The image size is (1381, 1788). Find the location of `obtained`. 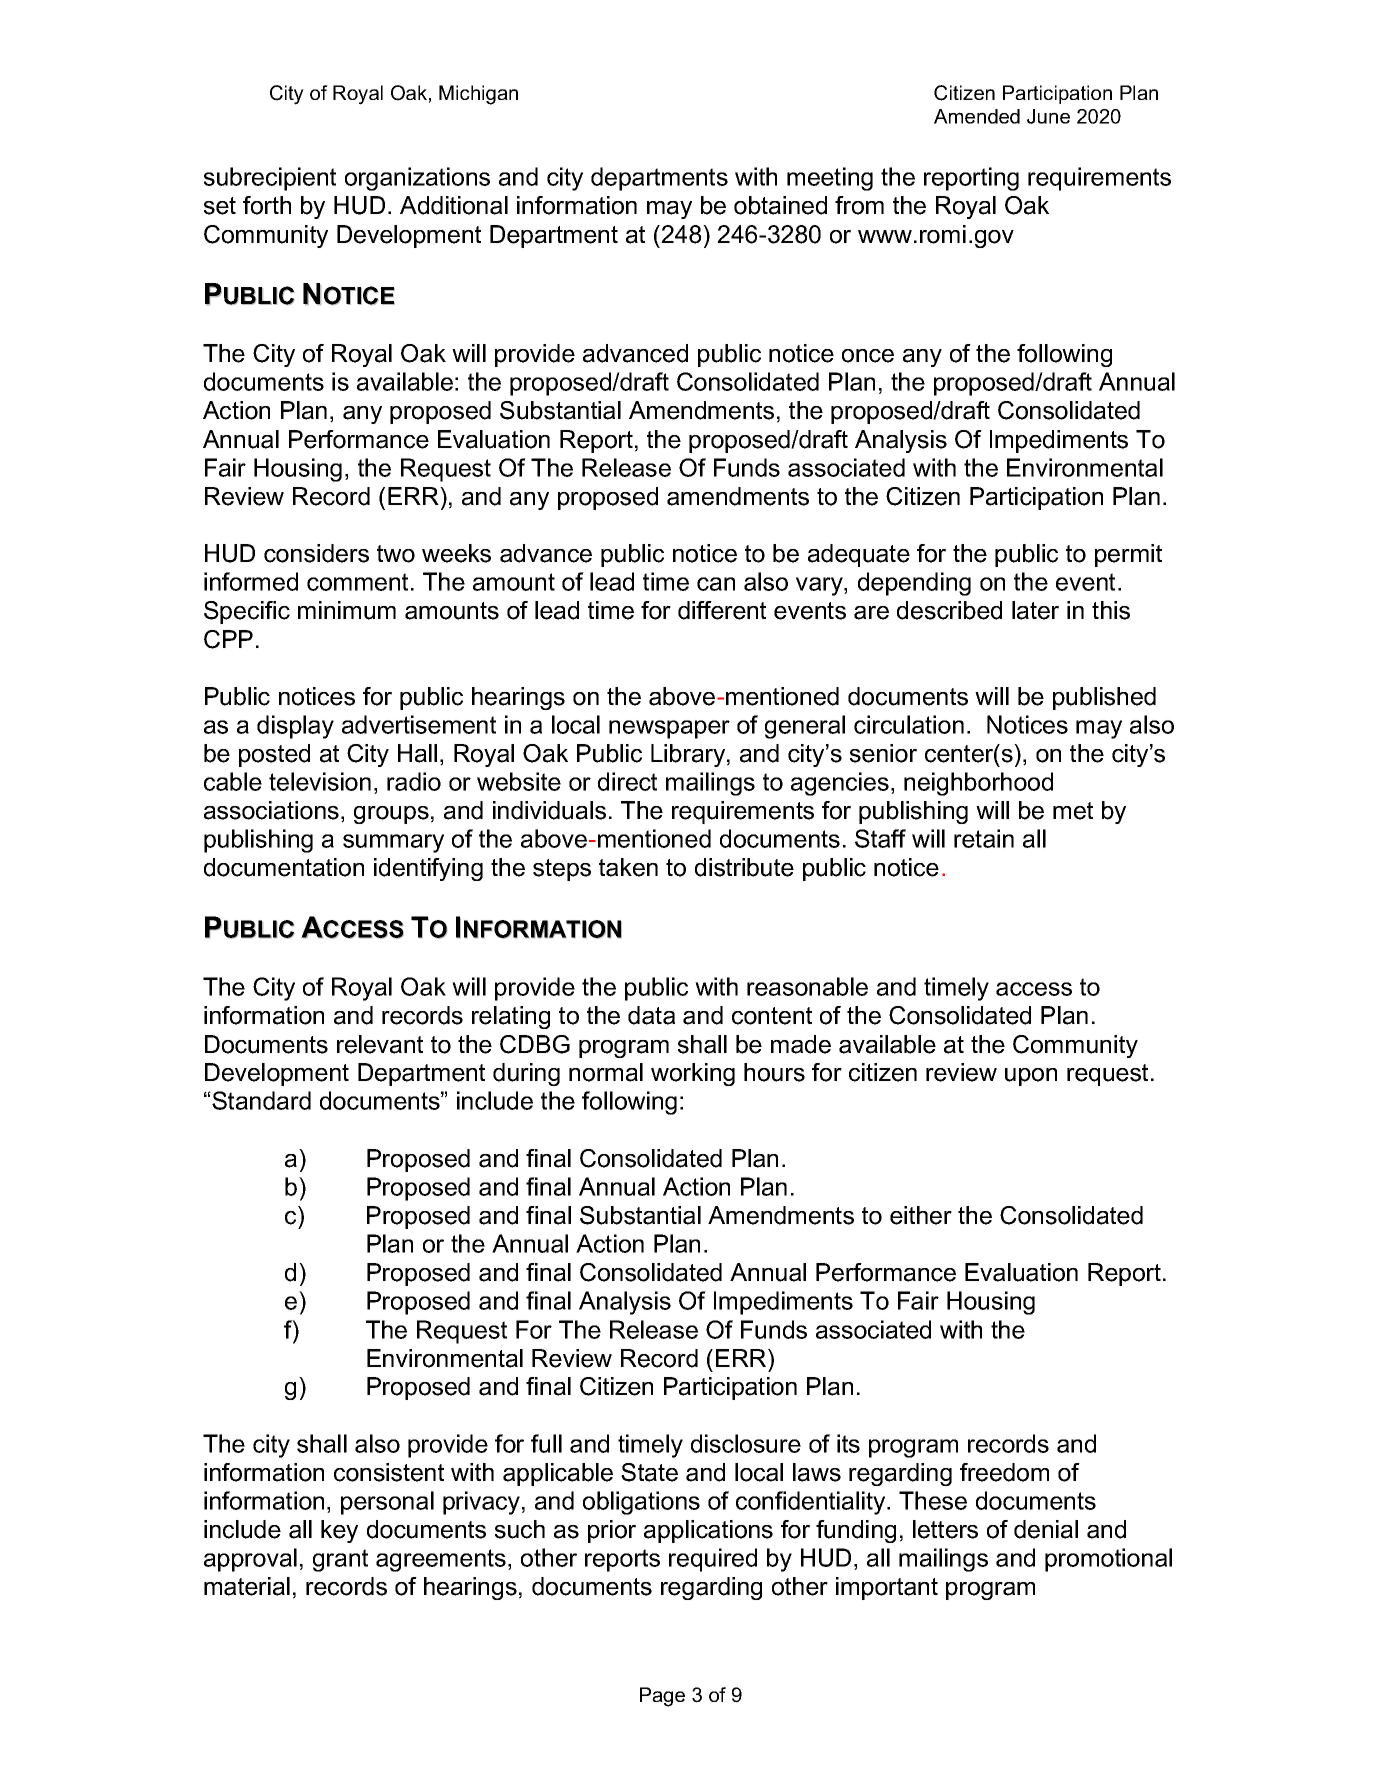

obtained is located at coordinates (780, 205).
